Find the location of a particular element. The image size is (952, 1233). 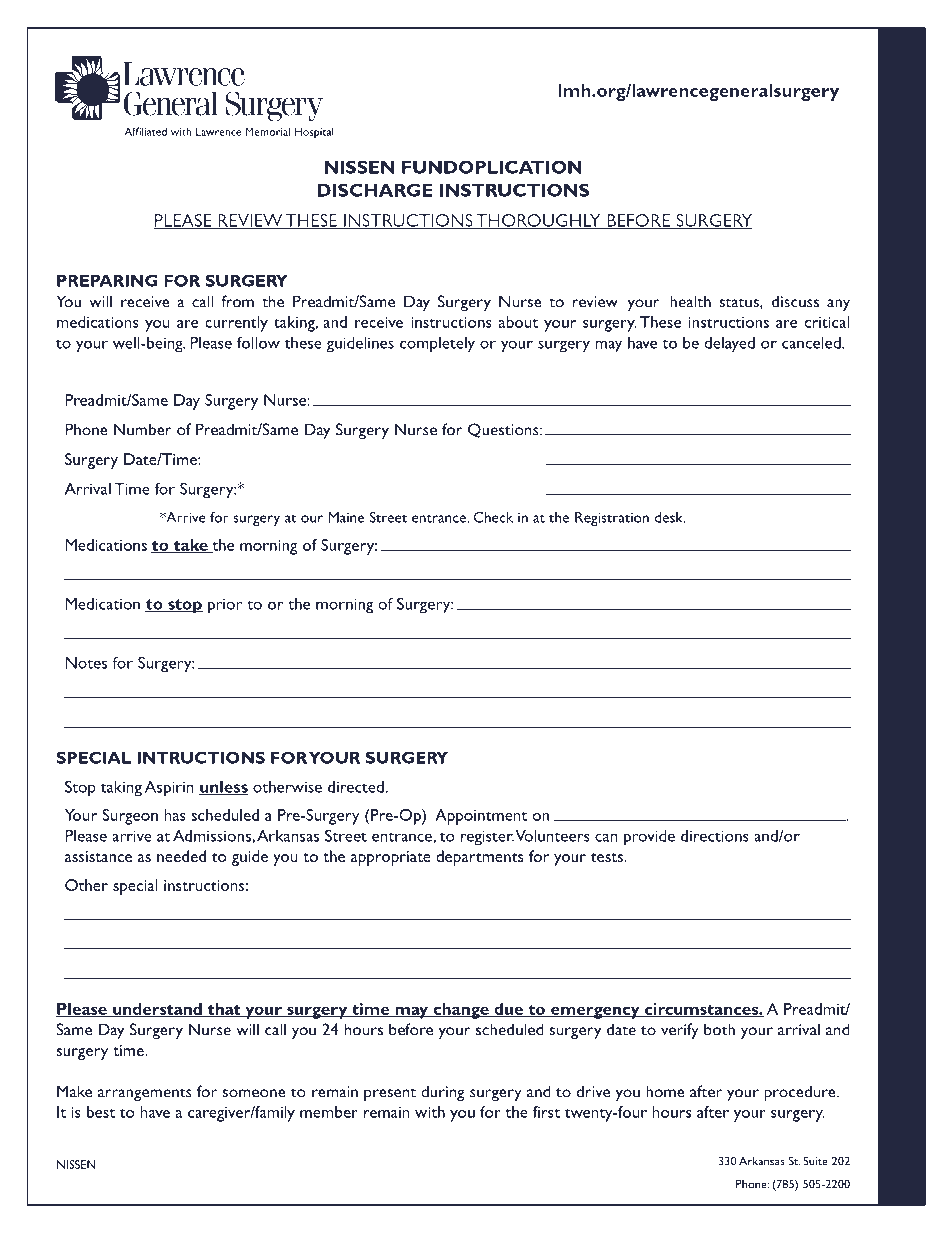

arrangements is located at coordinates (145, 1094).
